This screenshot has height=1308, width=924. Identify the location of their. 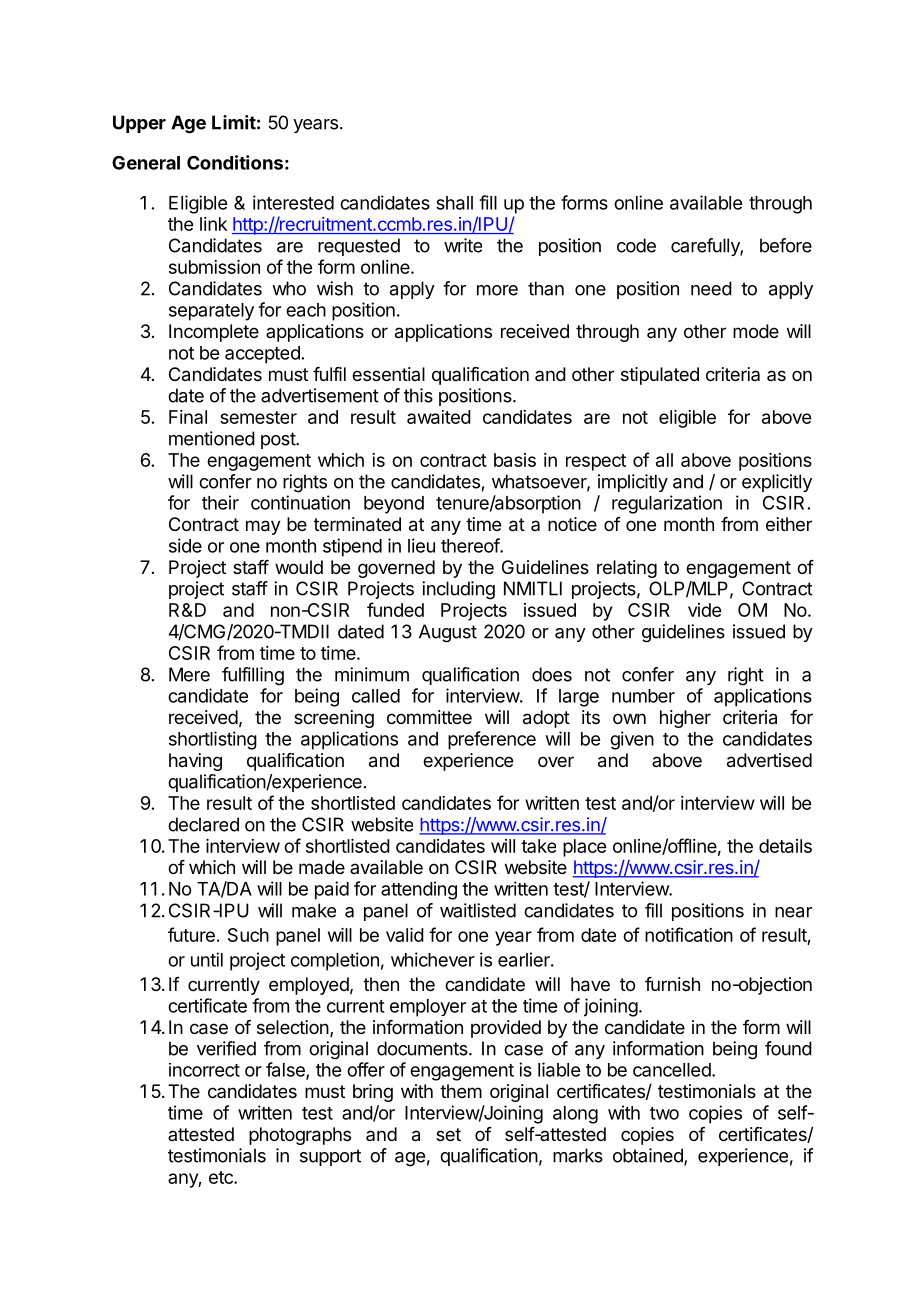
(220, 502).
